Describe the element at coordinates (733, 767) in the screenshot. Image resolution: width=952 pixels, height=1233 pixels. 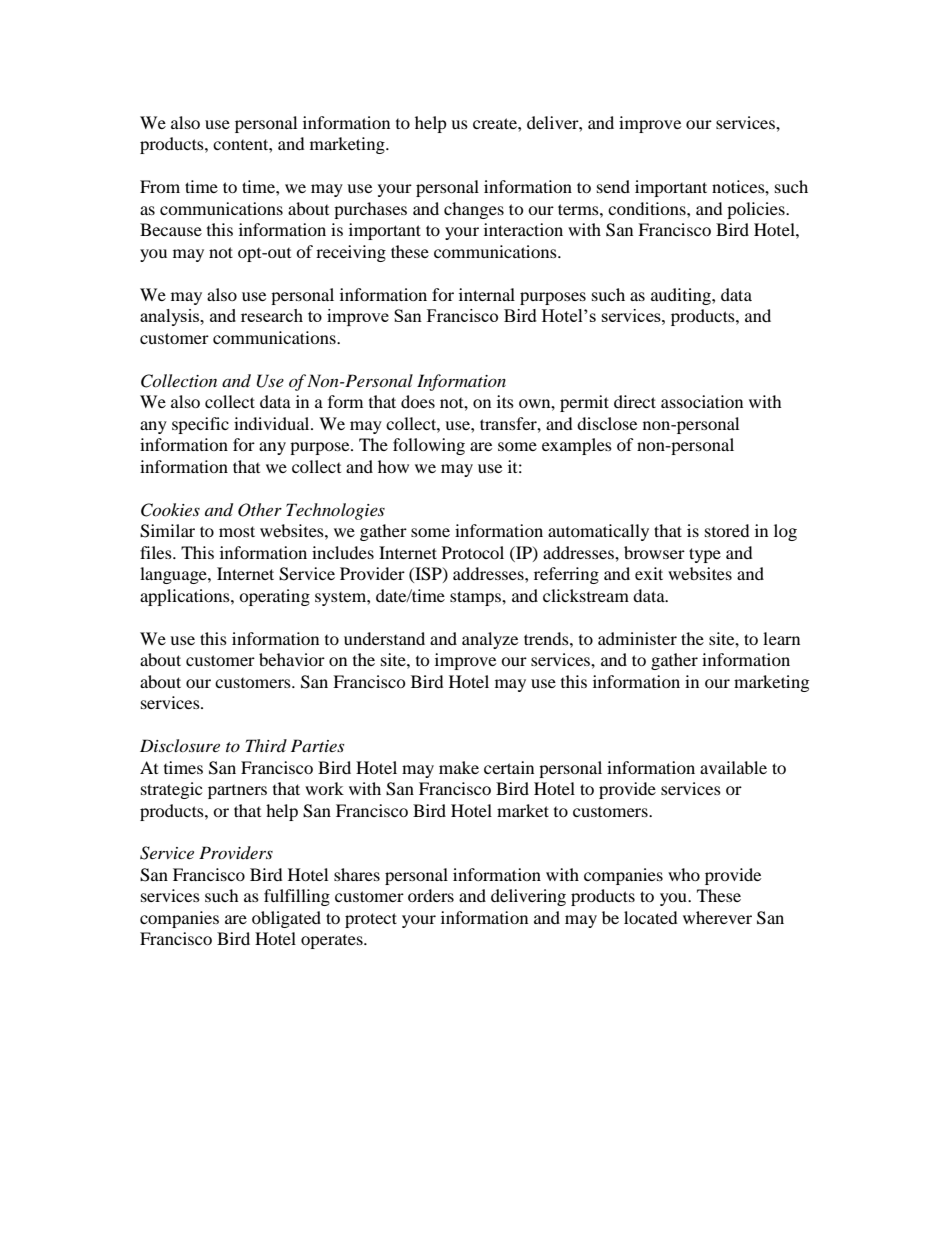
I see `available` at that location.
